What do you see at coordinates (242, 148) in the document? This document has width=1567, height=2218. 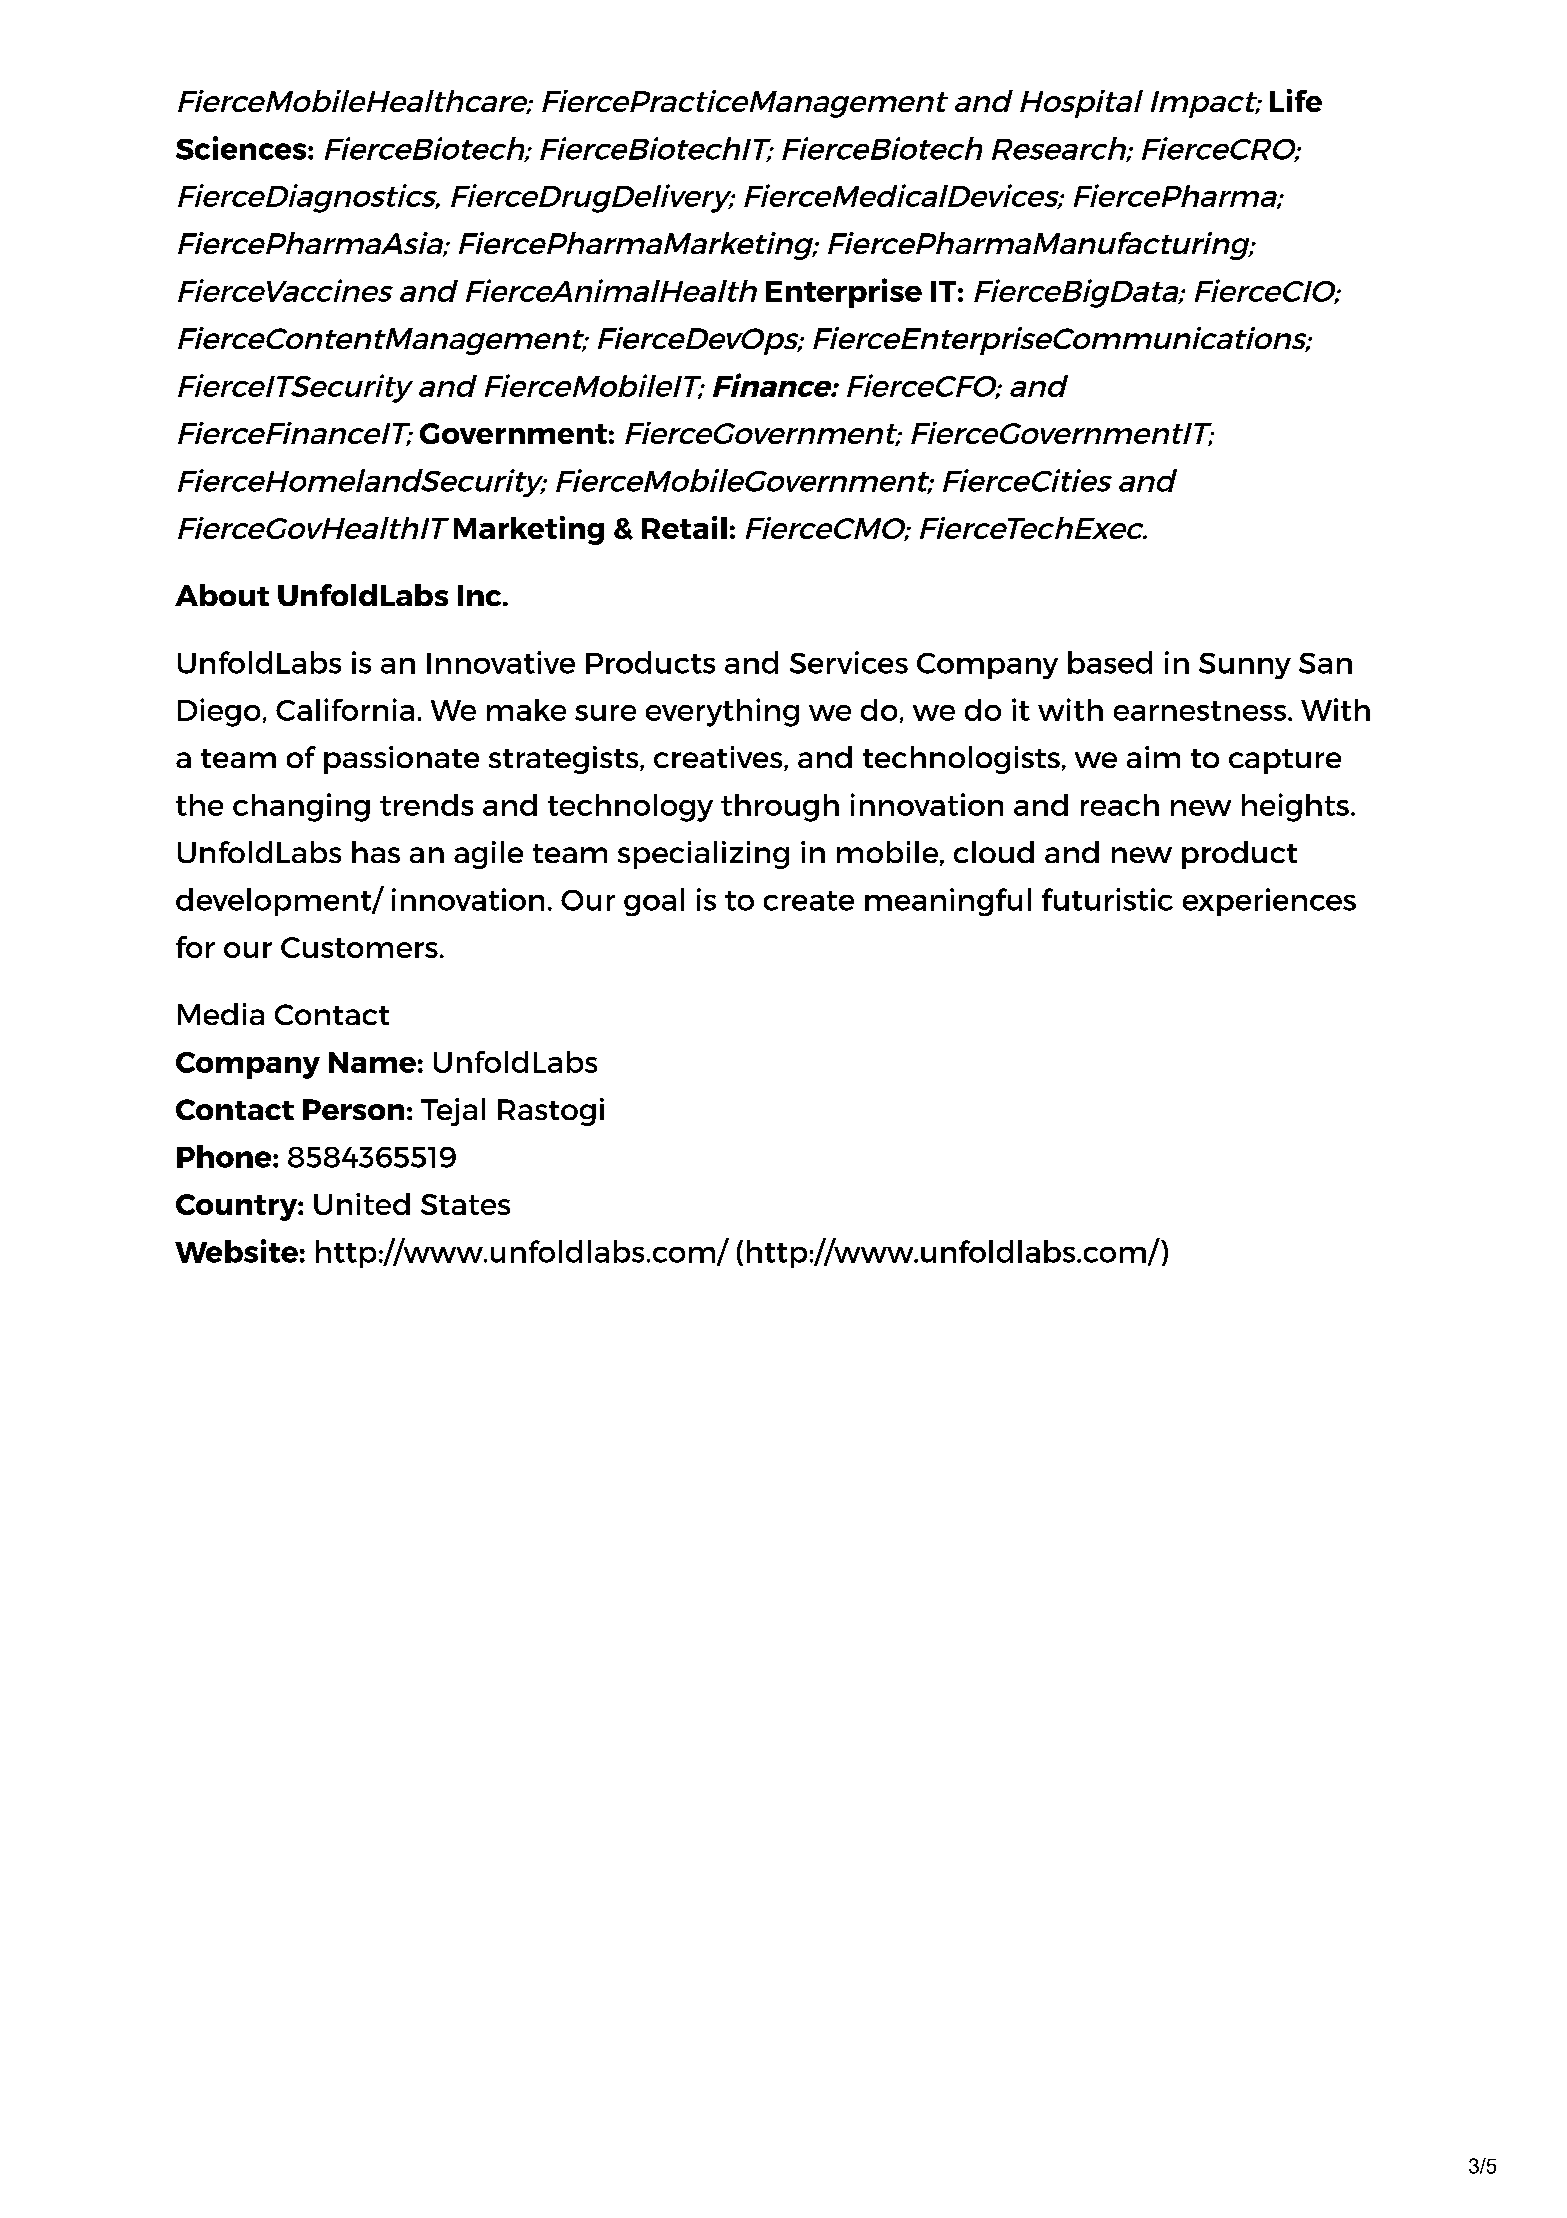 I see `Sciences` at bounding box center [242, 148].
